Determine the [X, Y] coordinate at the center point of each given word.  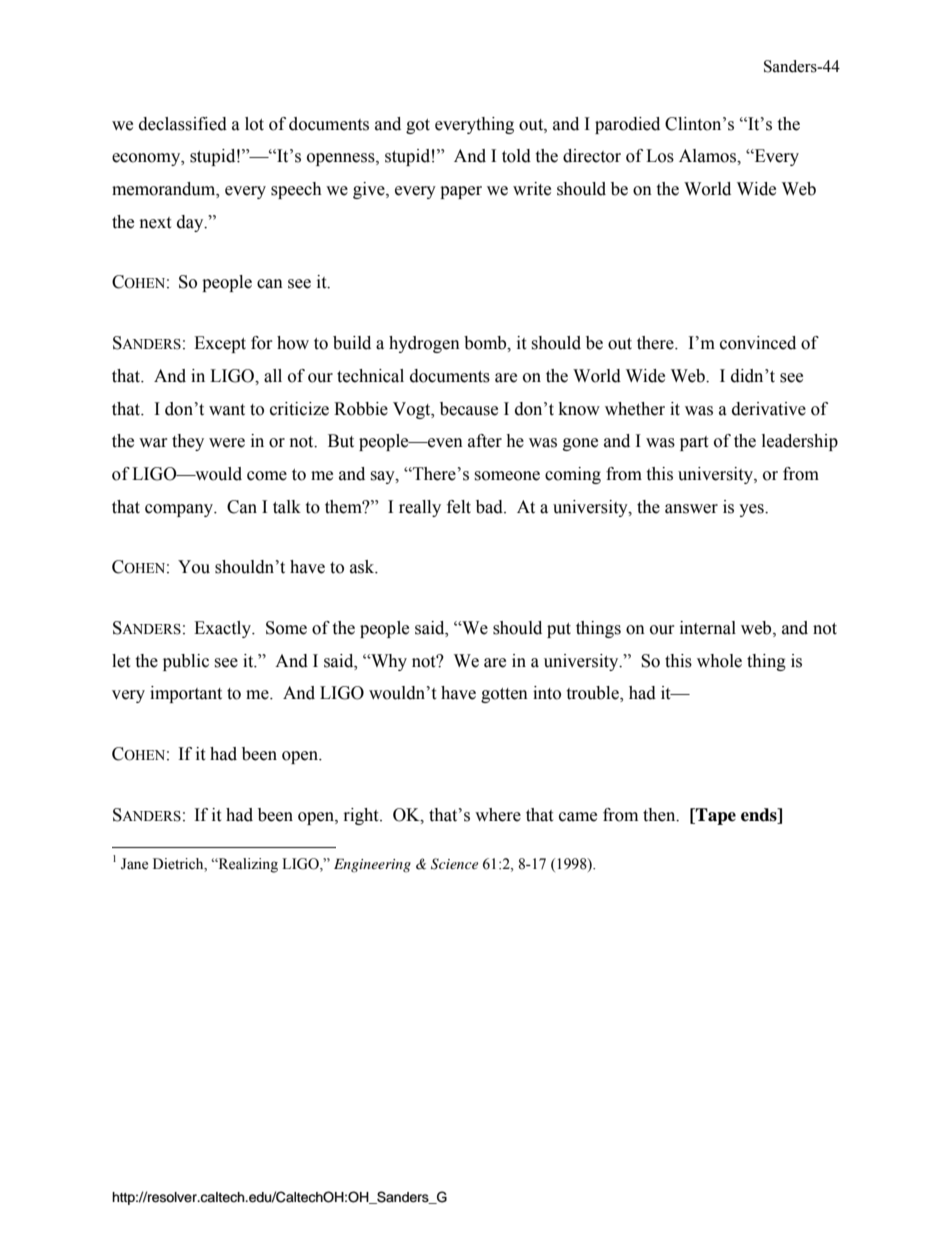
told [516, 156]
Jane [134, 864]
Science [454, 864]
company [180, 510]
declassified [183, 124]
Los [660, 156]
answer [691, 509]
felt [459, 507]
